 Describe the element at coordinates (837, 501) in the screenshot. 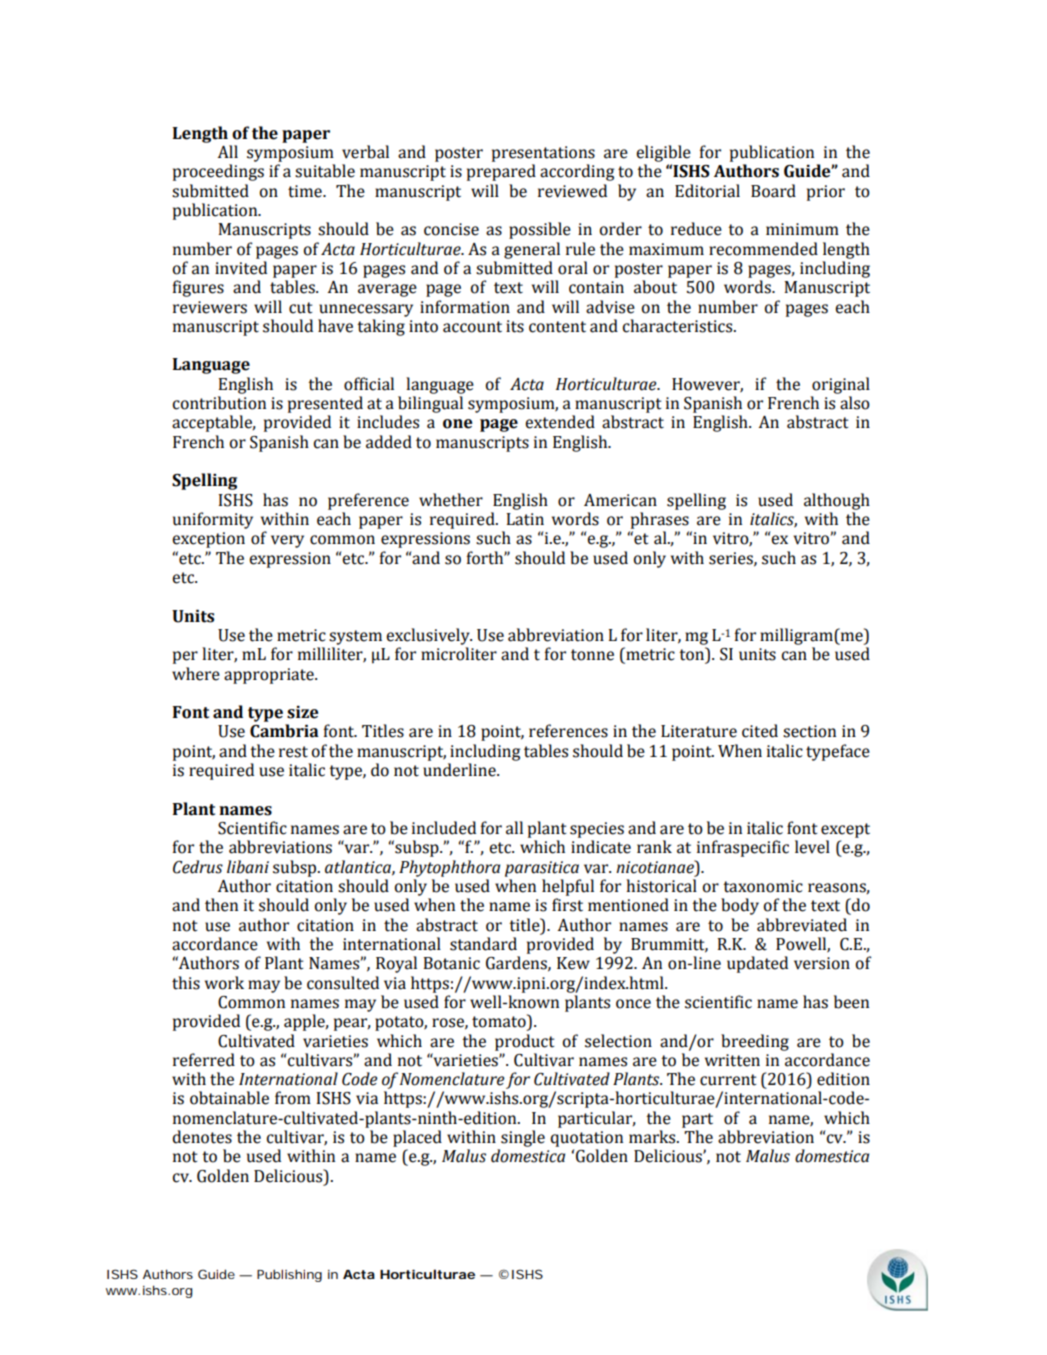

I see `although` at that location.
